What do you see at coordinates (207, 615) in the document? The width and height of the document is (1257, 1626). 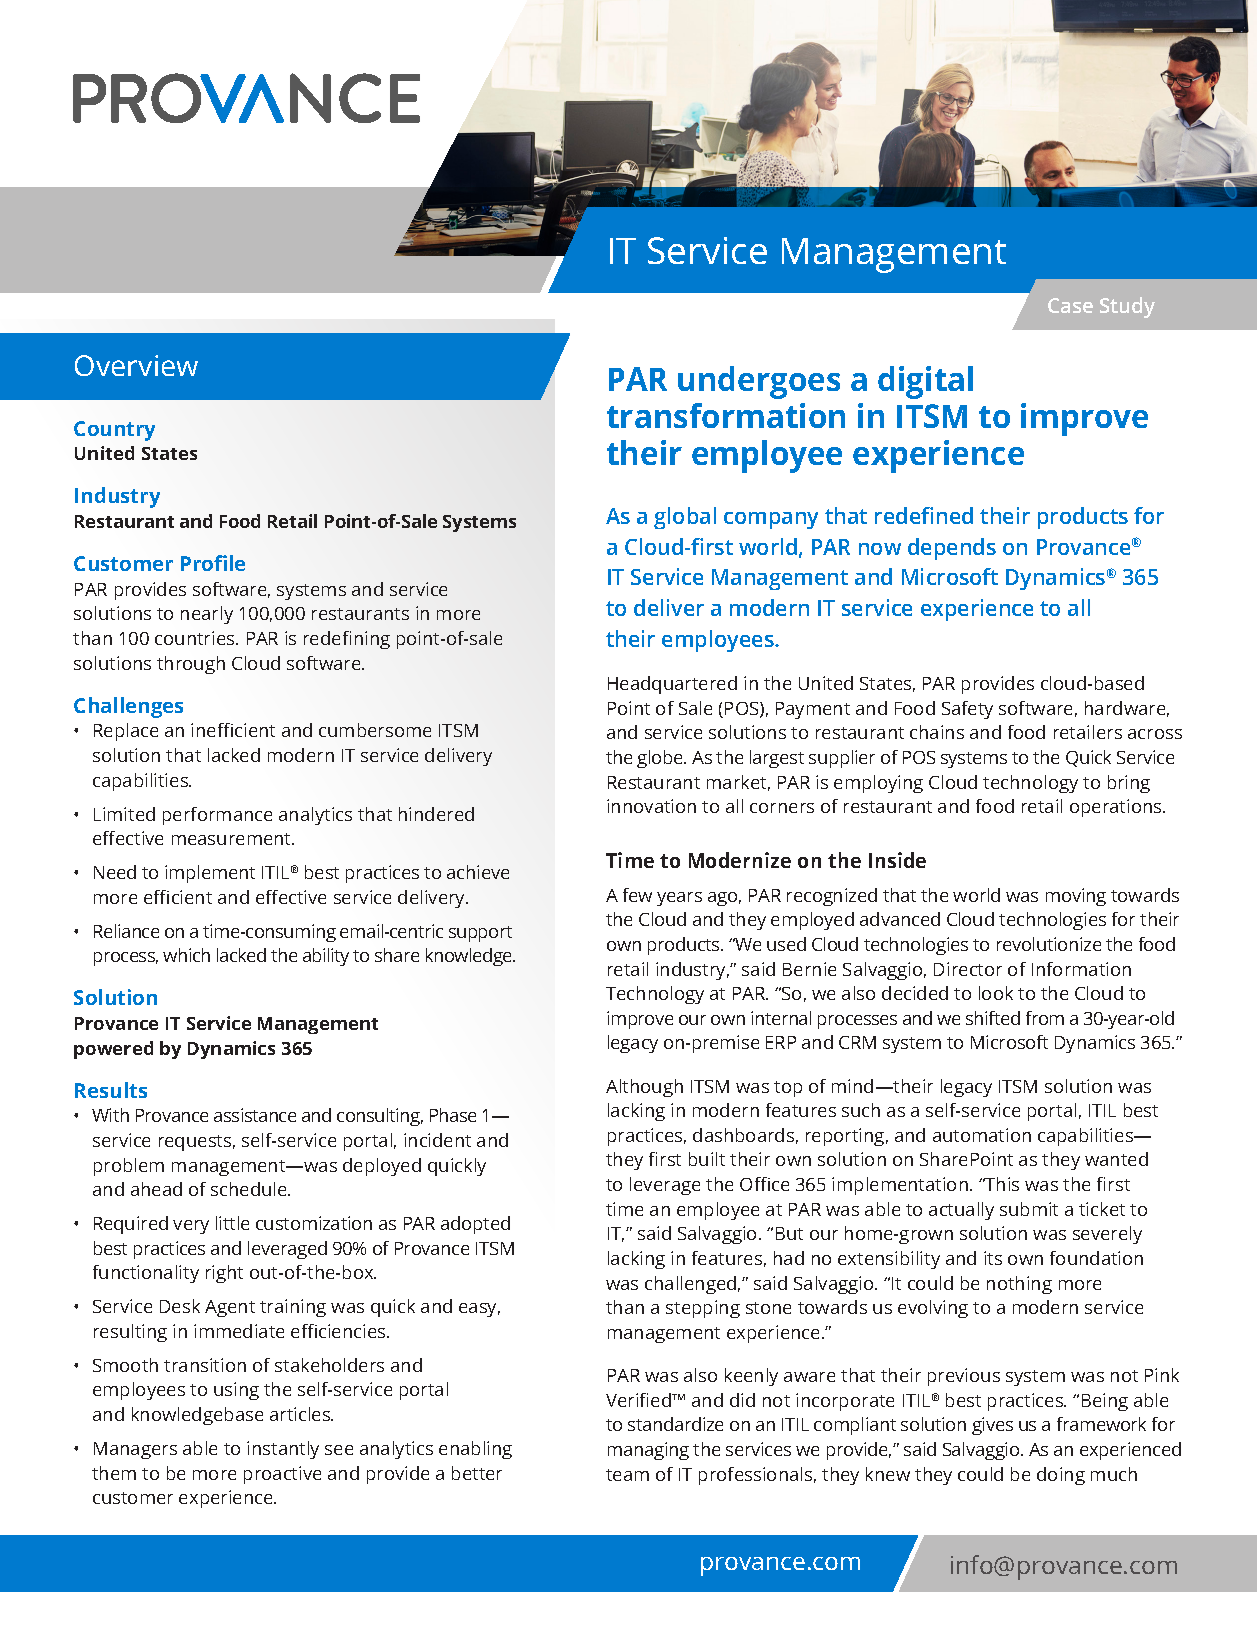 I see `nearly` at bounding box center [207, 615].
